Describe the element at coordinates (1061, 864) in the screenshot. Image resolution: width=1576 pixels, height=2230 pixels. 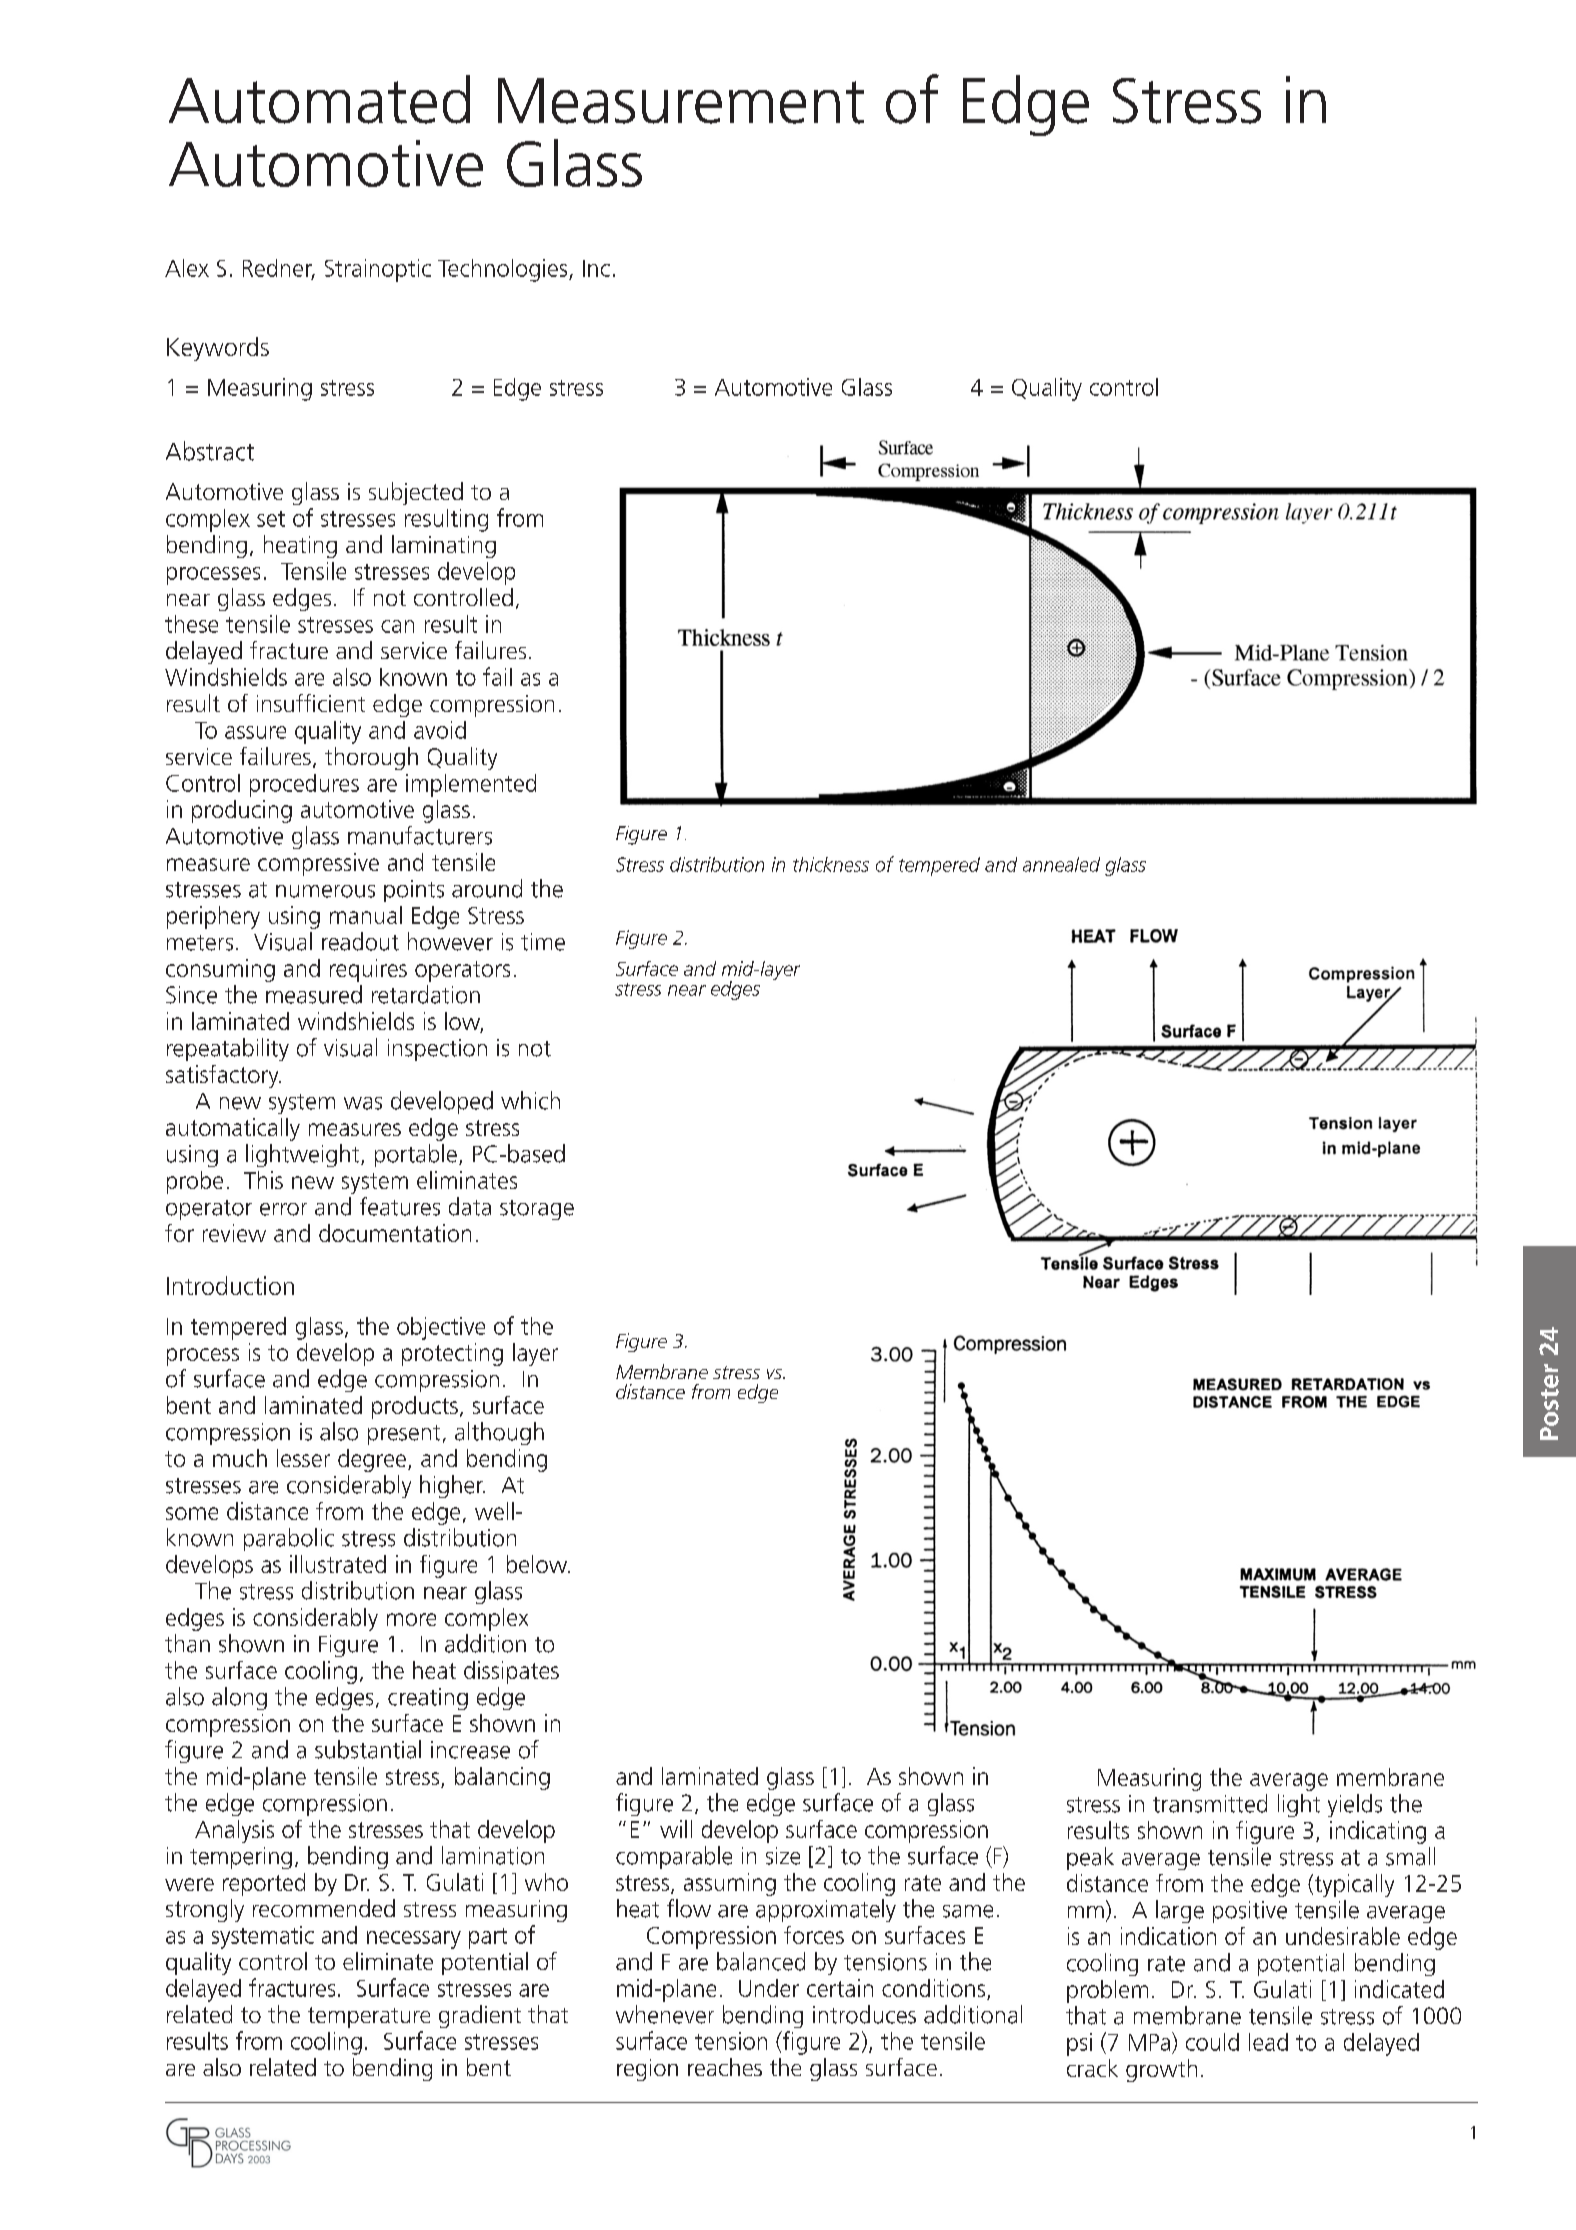
I see `annealed` at that location.
